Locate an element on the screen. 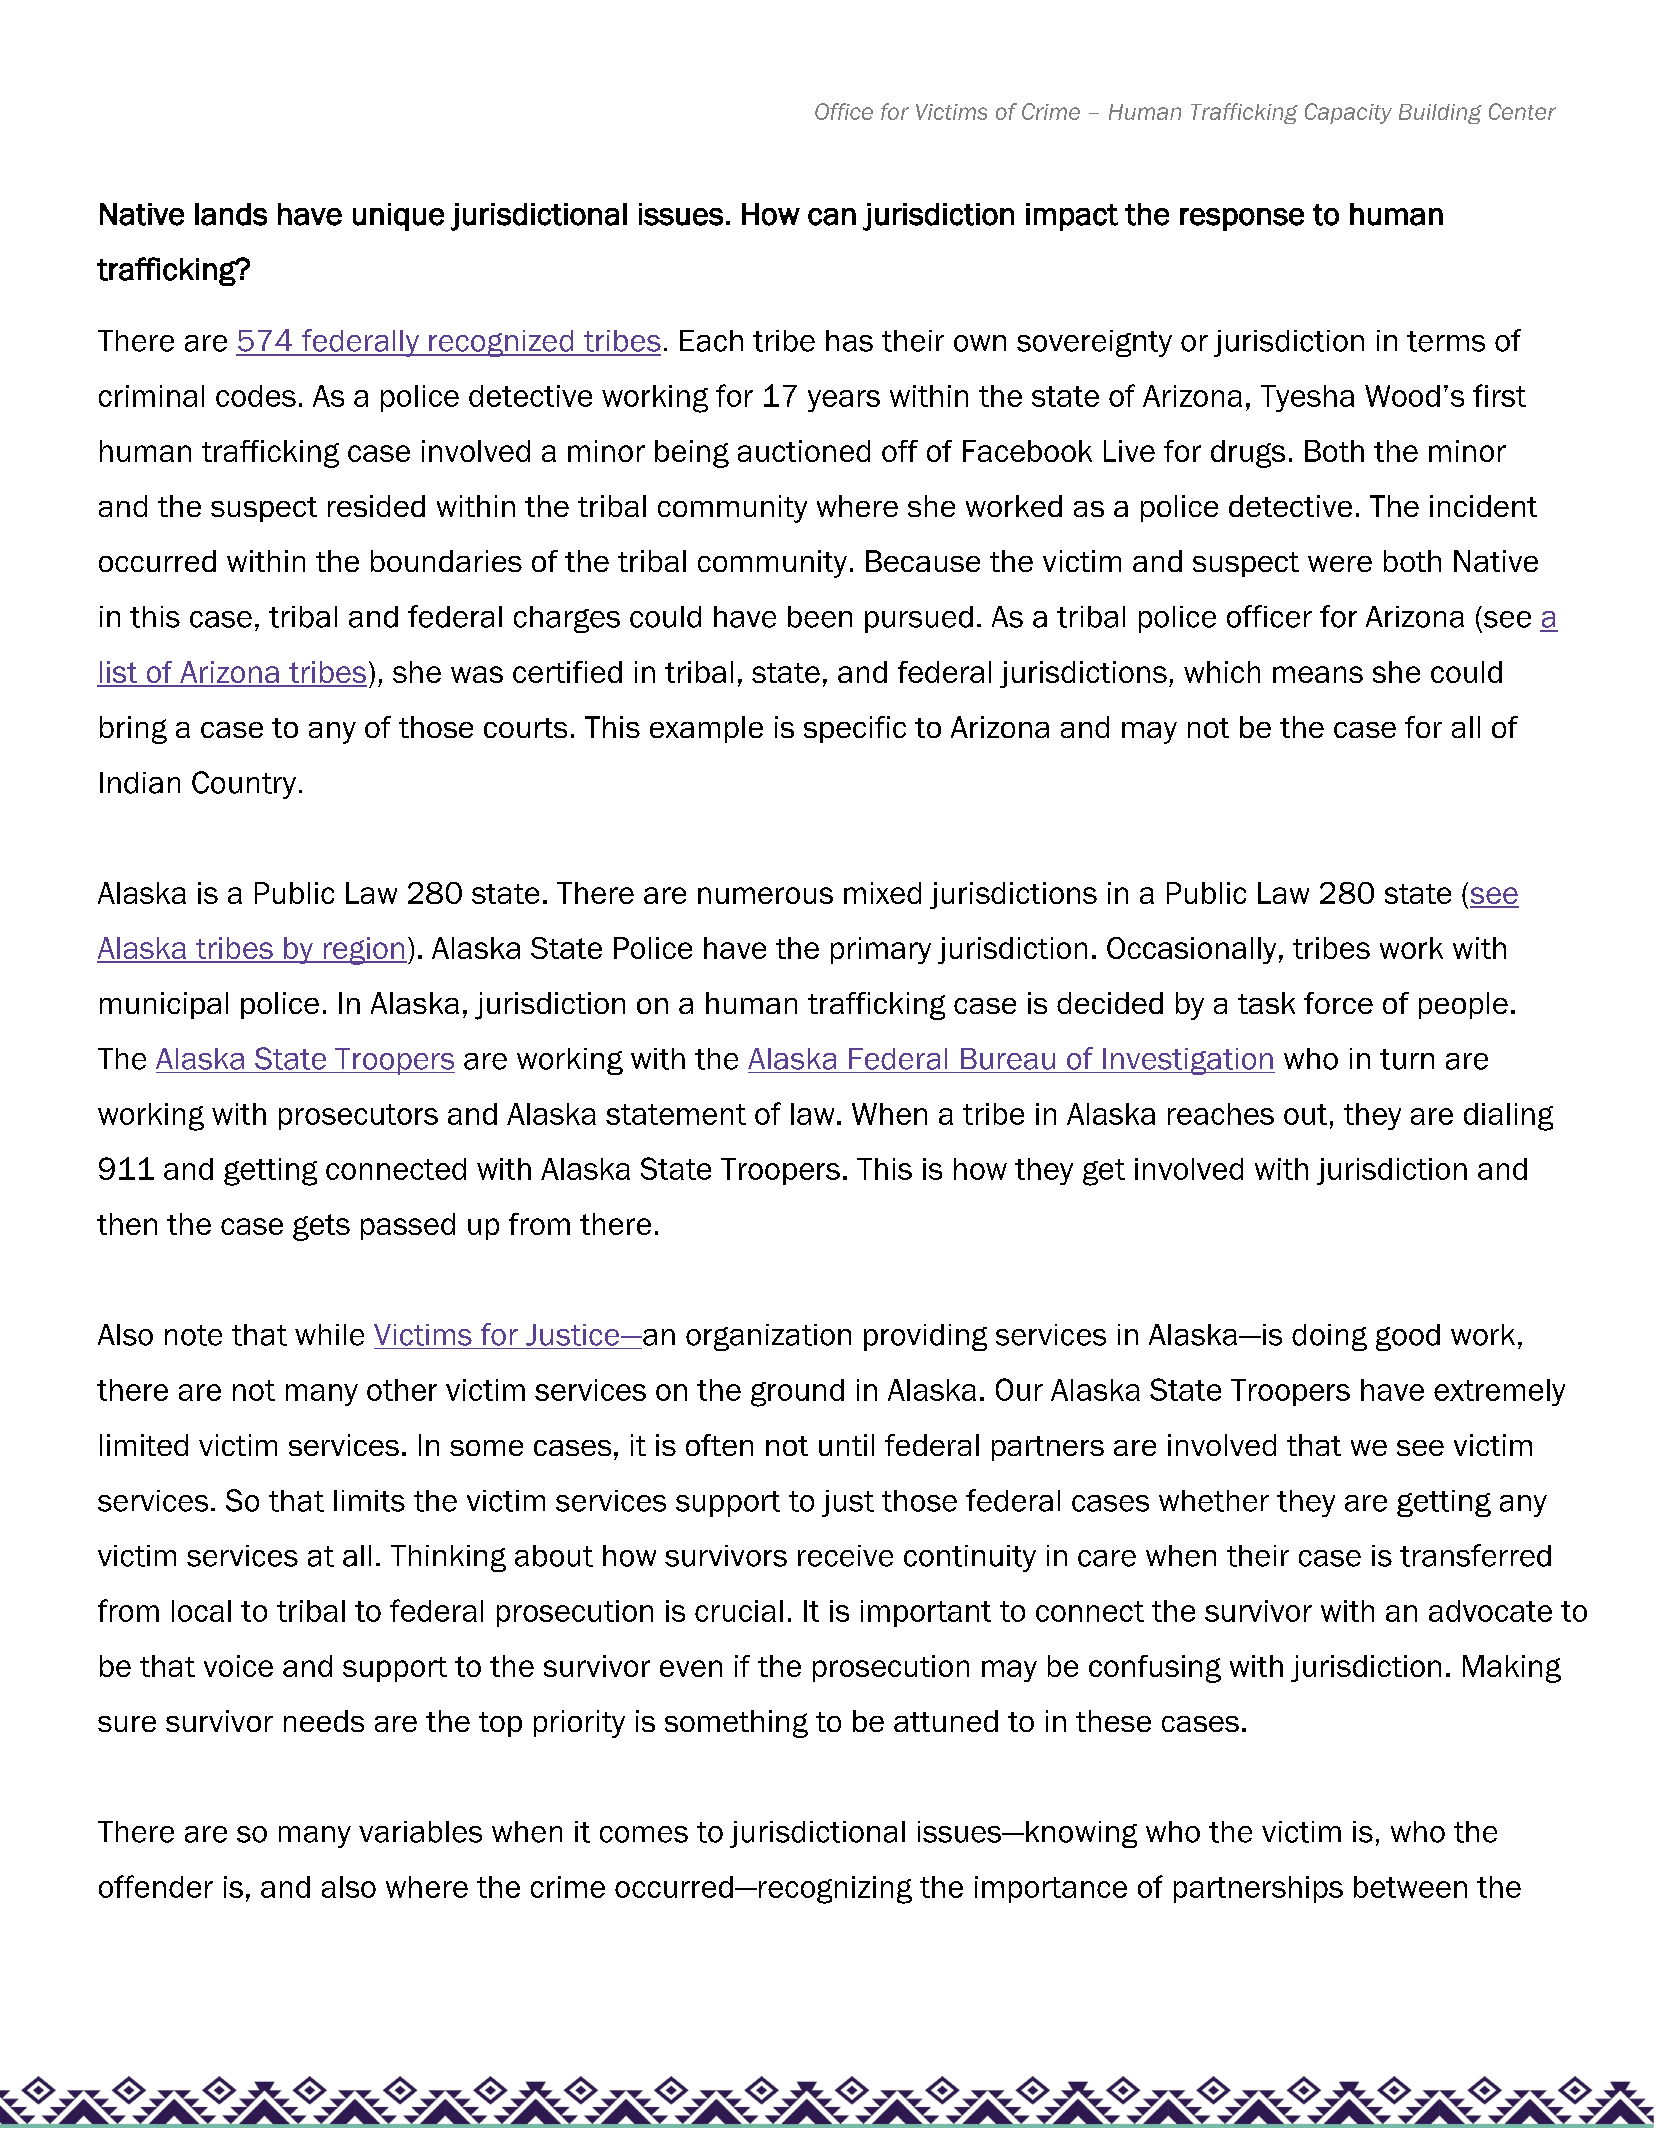 The height and width of the screenshot is (2143, 1656). lands is located at coordinates (231, 214).
